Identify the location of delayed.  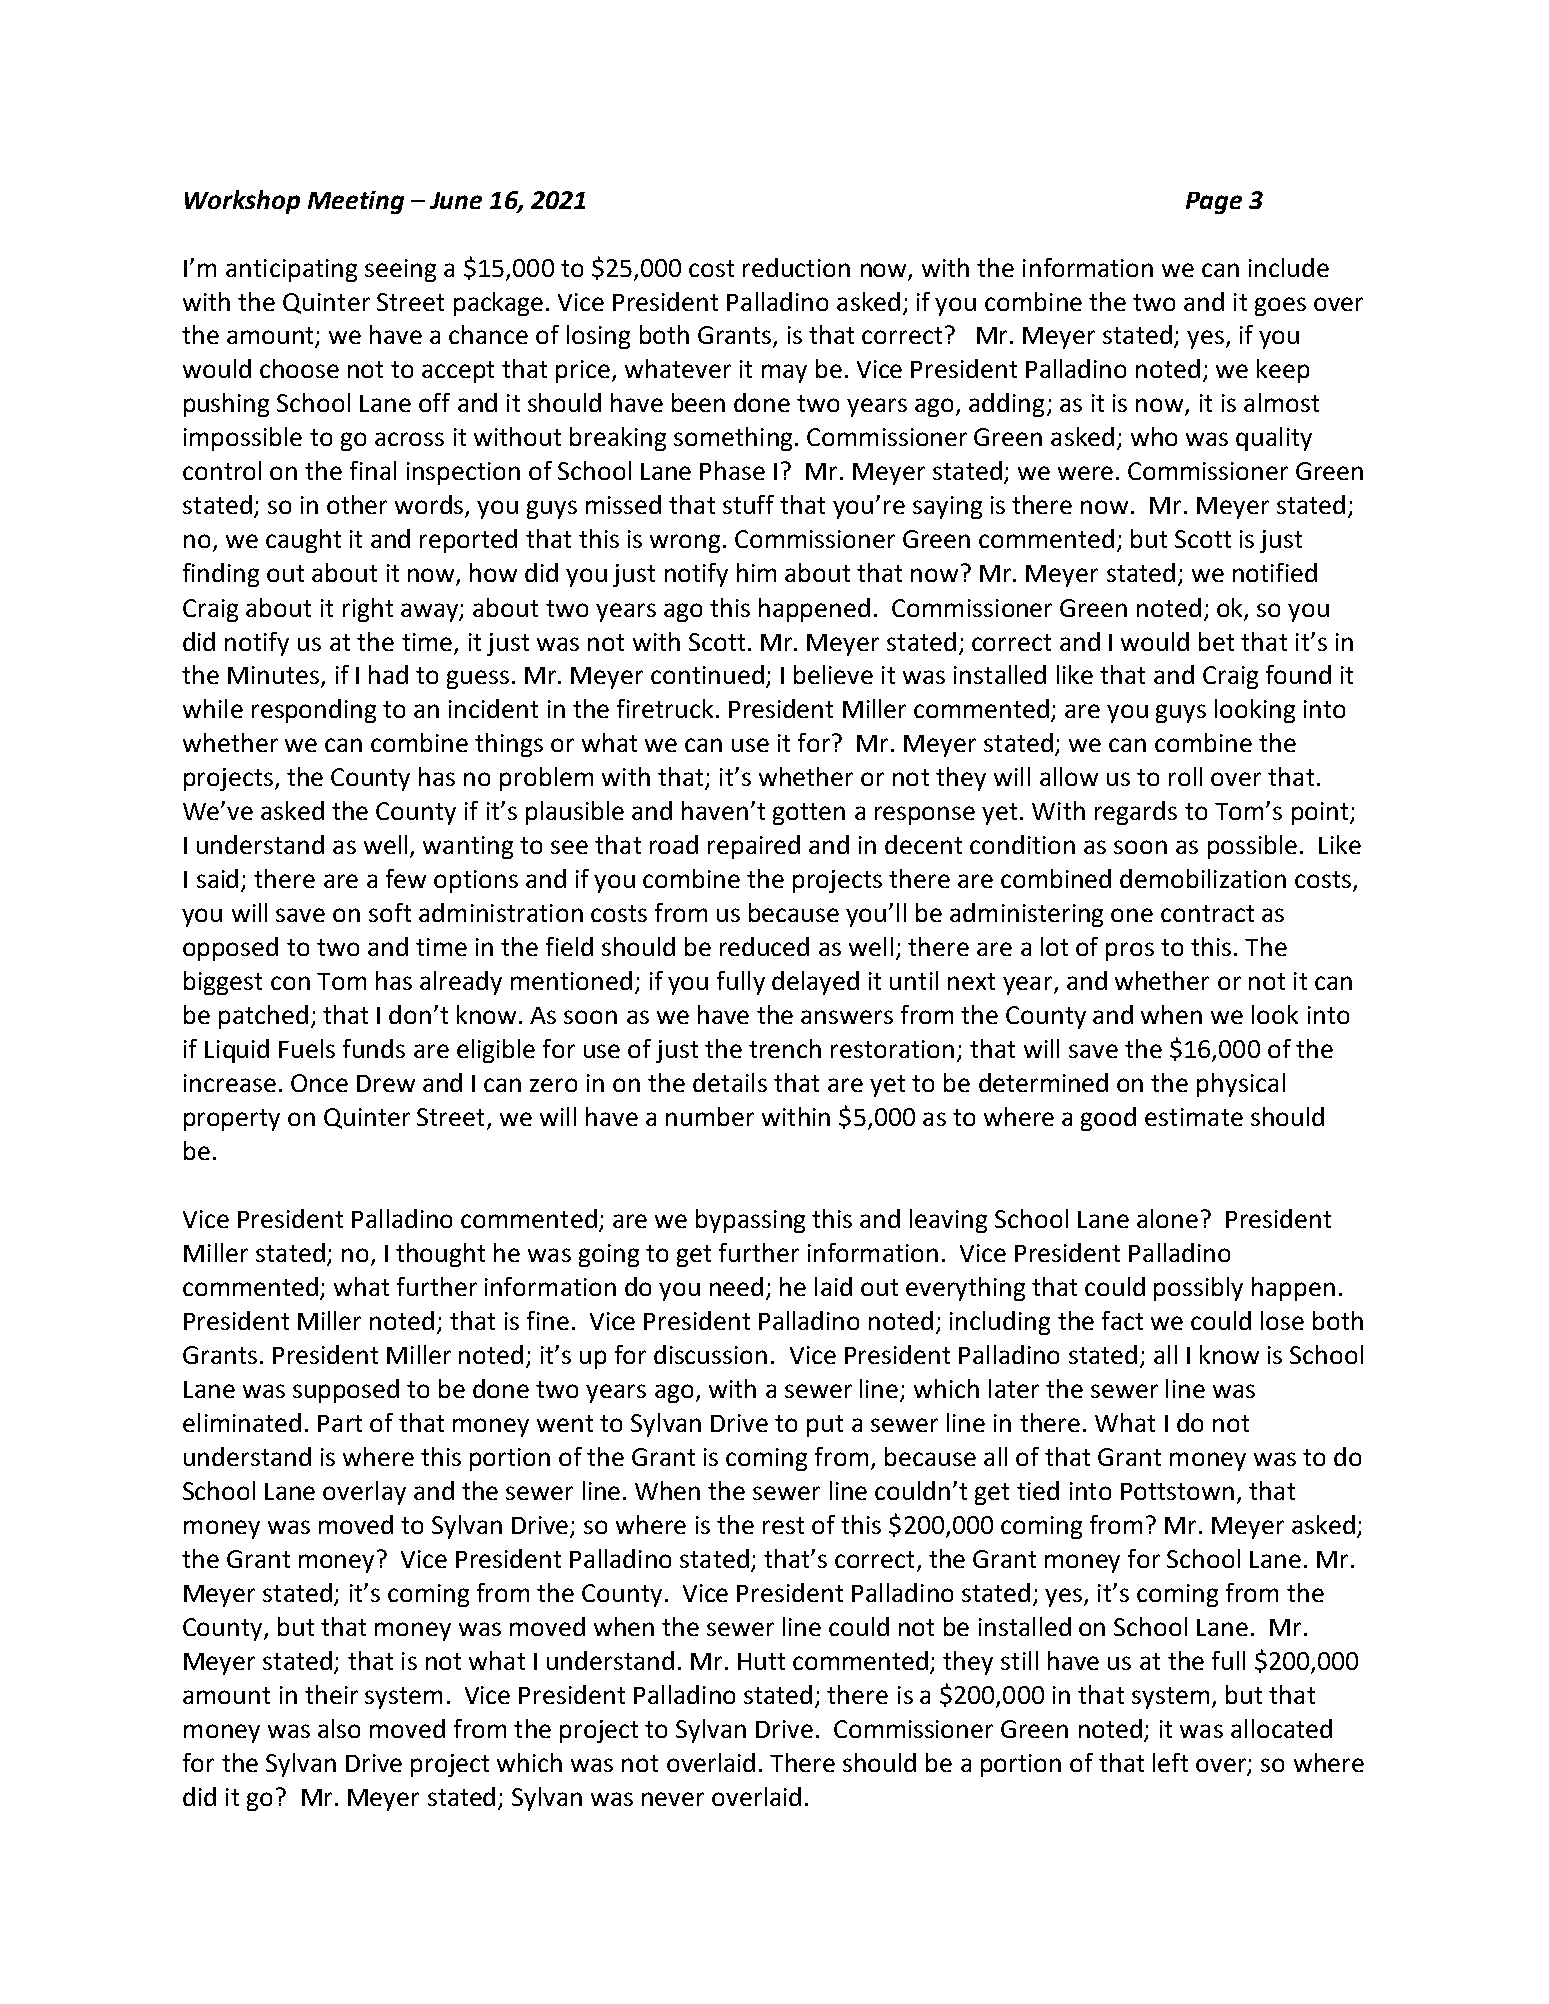
(815, 983).
